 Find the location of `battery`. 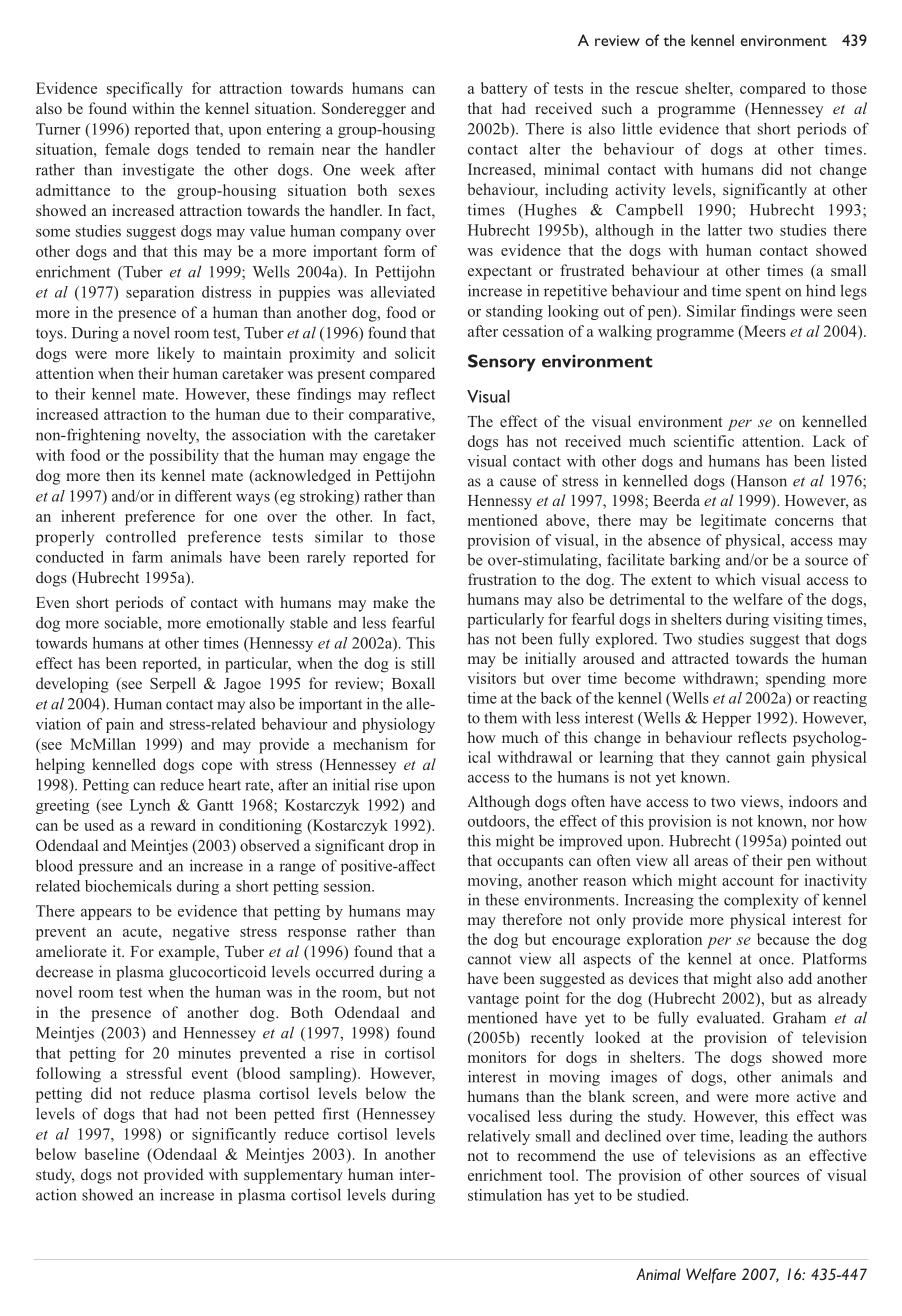

battery is located at coordinates (504, 90).
